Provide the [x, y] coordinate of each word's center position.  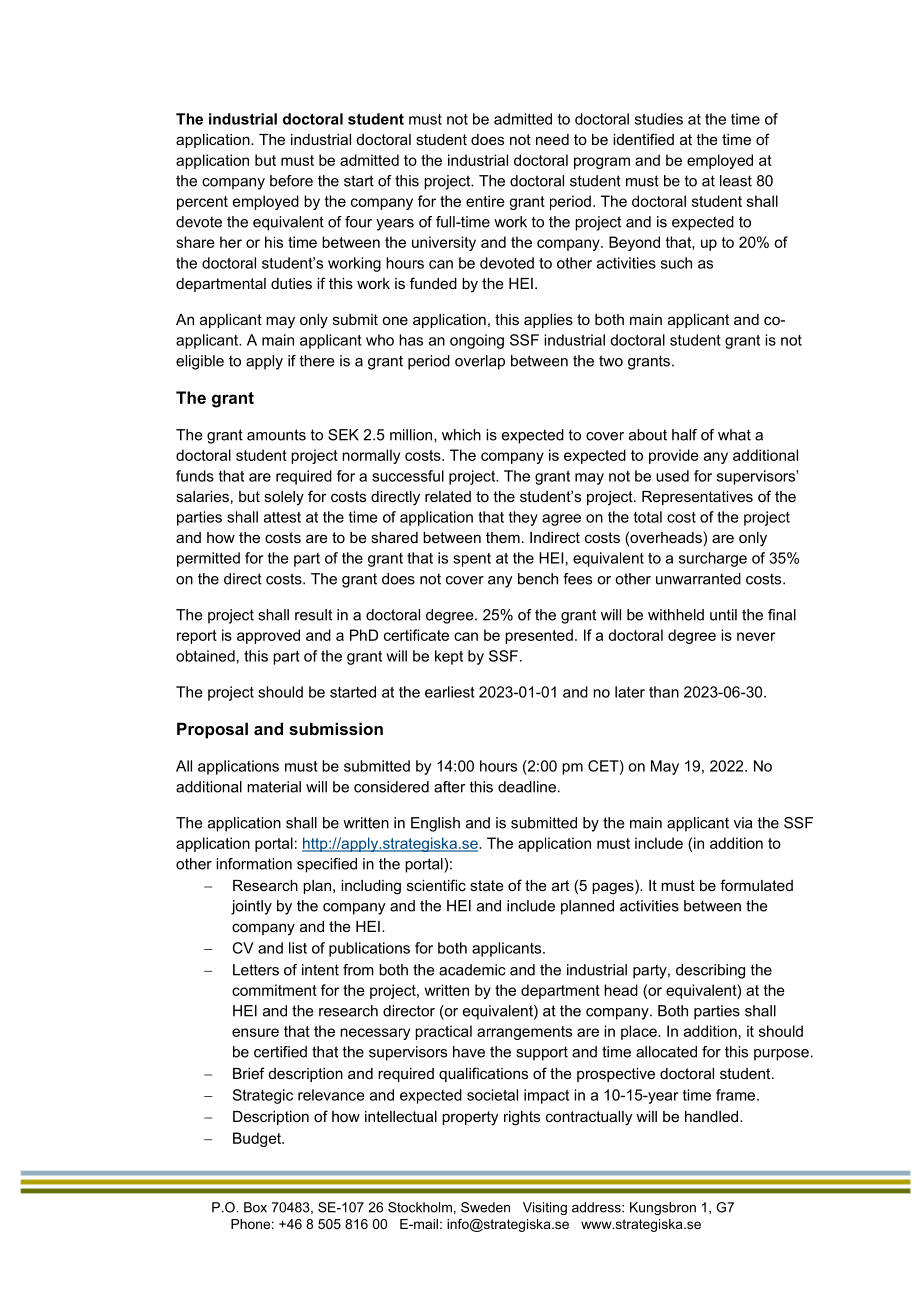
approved [268, 636]
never [756, 636]
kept [449, 657]
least [736, 181]
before [291, 181]
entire [485, 201]
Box [255, 1207]
